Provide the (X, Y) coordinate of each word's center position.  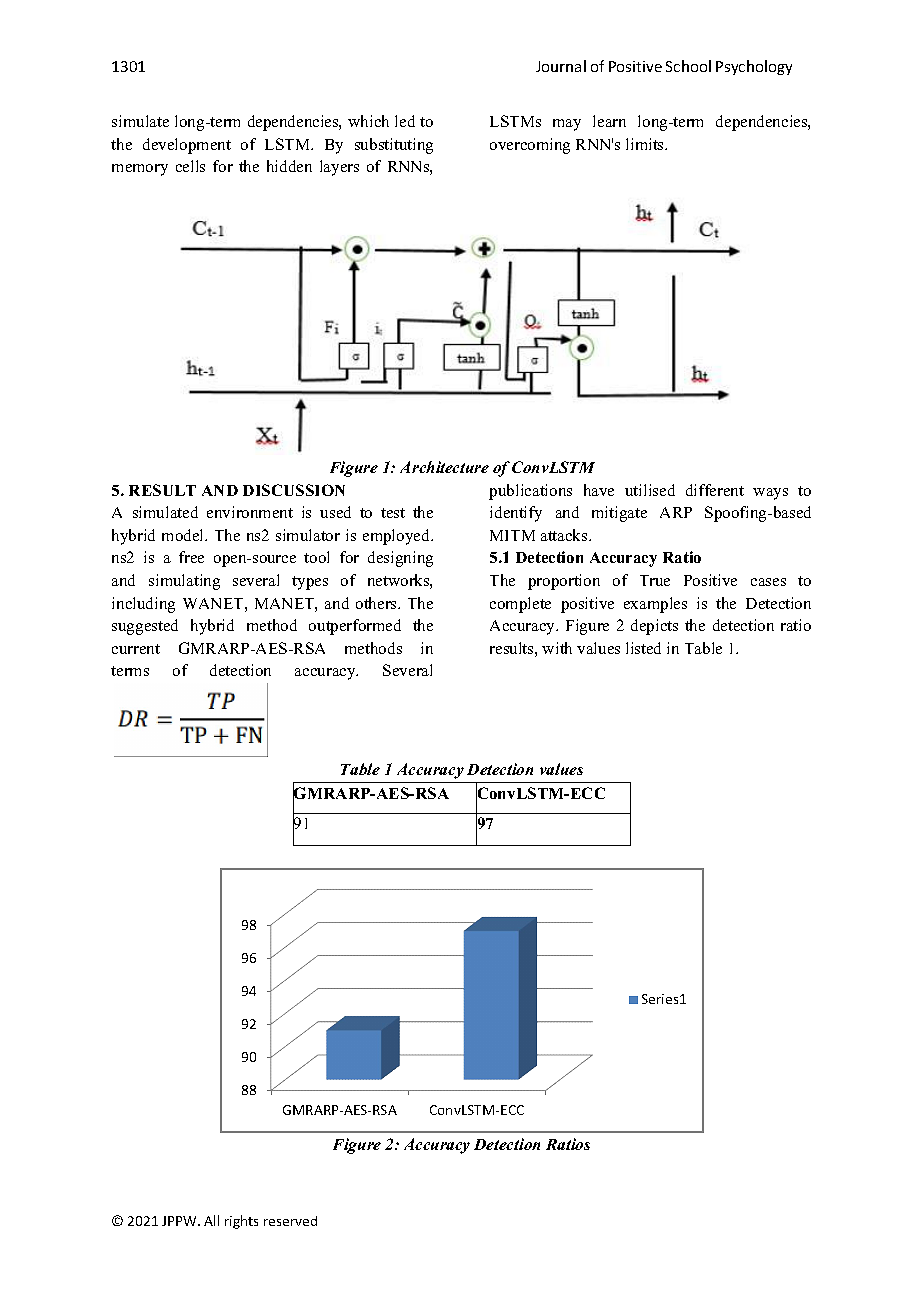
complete (520, 605)
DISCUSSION (294, 490)
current (136, 649)
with (557, 648)
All (211, 1220)
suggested (145, 627)
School (688, 66)
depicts (654, 627)
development (187, 146)
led (405, 121)
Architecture (444, 467)
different (715, 490)
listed (643, 648)
